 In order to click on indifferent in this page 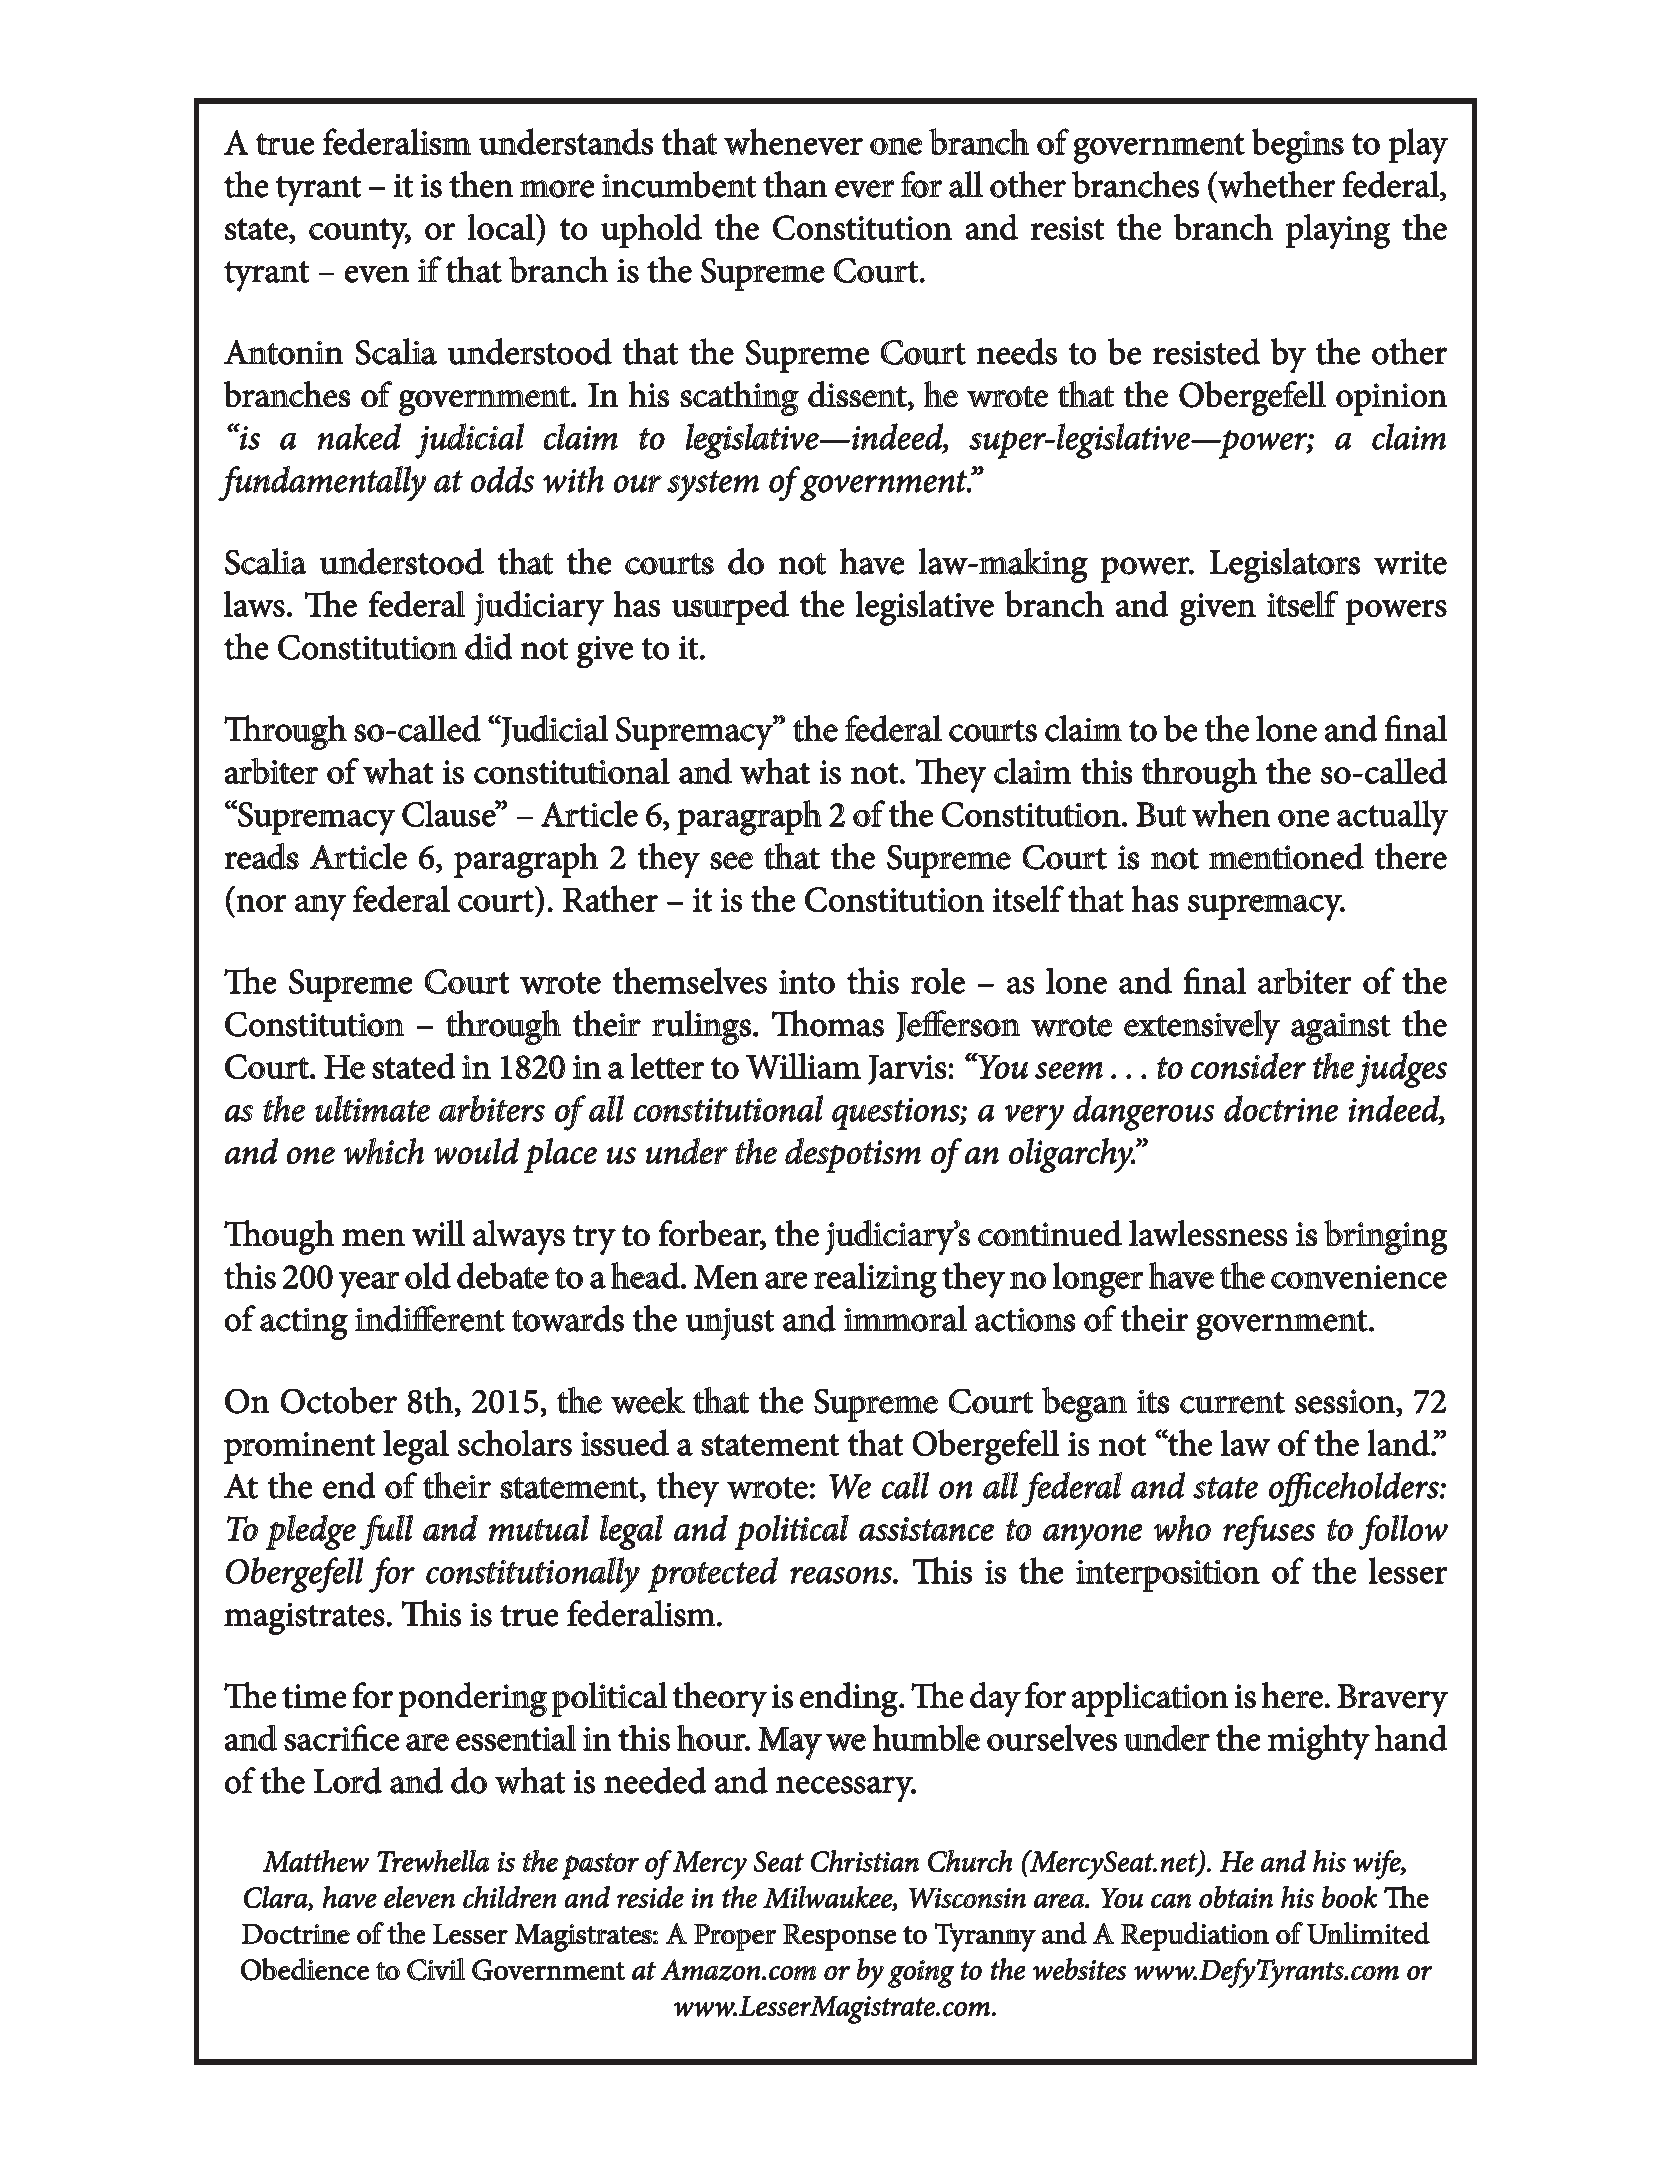, I will do `click(430, 1318)`.
